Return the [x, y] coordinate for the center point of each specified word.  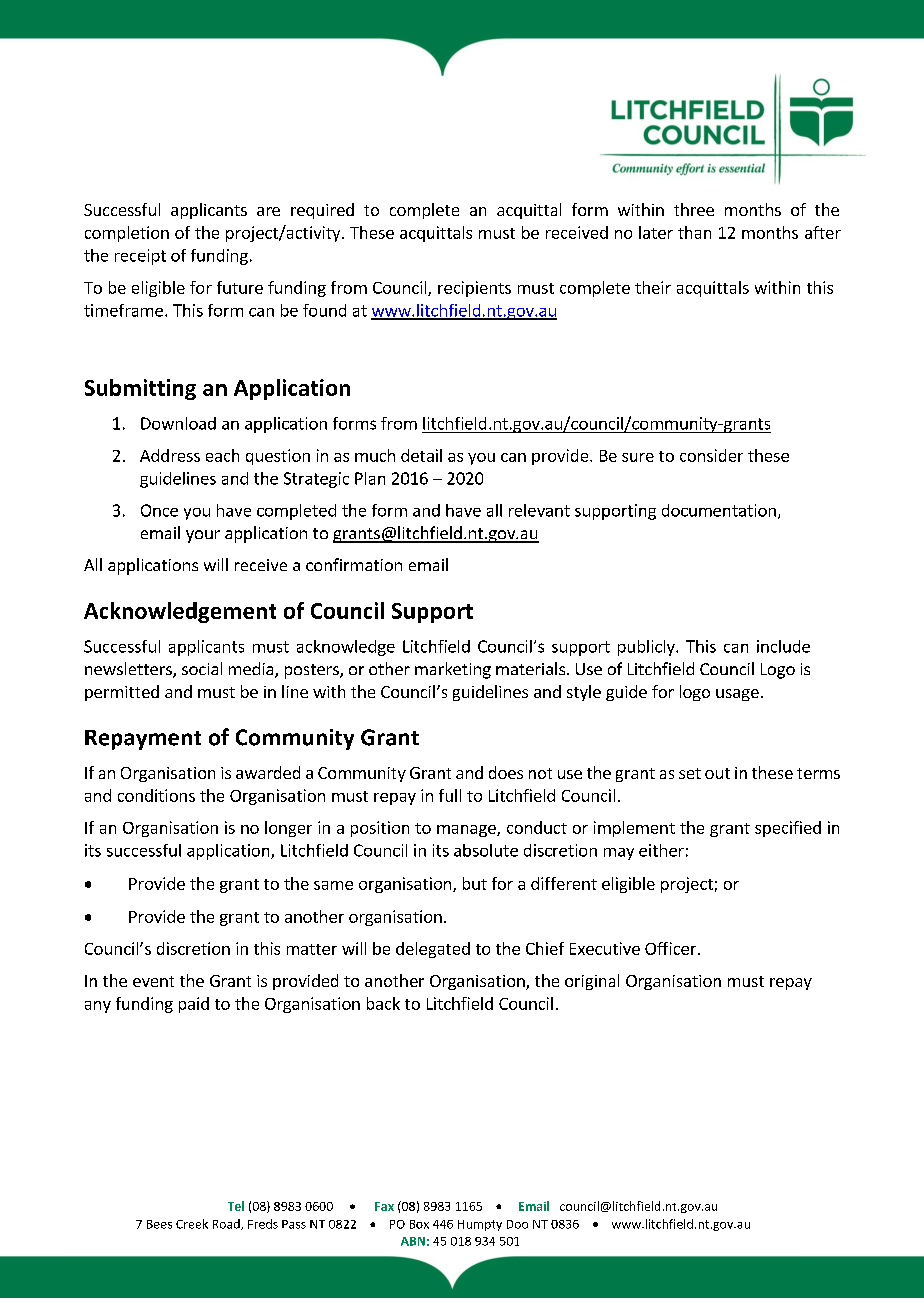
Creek [192, 1224]
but [475, 883]
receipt [140, 257]
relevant [539, 510]
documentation [719, 510]
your [203, 536]
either [661, 850]
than [694, 232]
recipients [474, 289]
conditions [156, 795]
